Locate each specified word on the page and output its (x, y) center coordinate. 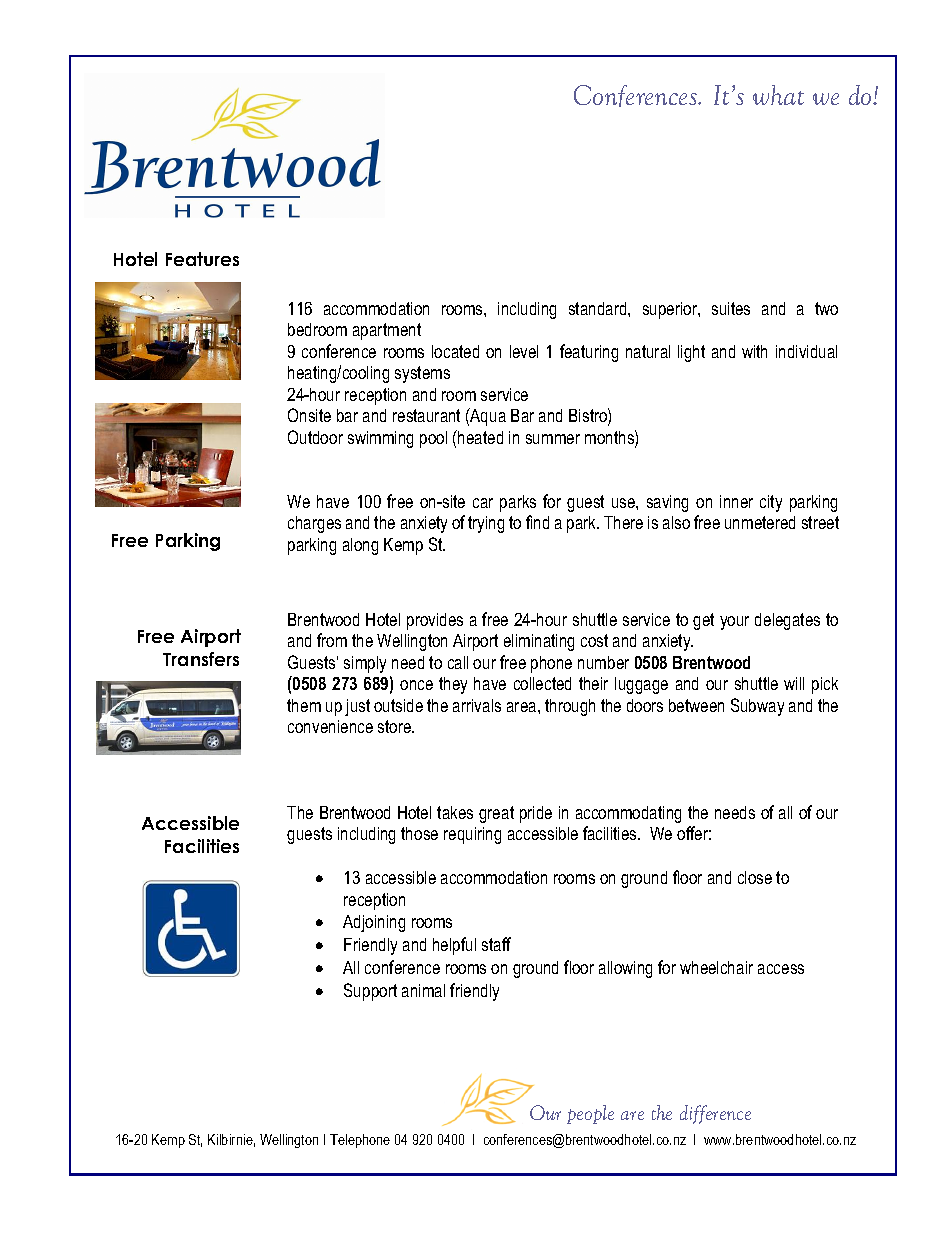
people (590, 1114)
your (734, 623)
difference (715, 1114)
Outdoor (315, 437)
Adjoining (374, 923)
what (778, 95)
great (496, 814)
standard (599, 308)
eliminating (539, 642)
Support (370, 992)
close (755, 877)
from (332, 640)
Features (202, 259)
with (754, 351)
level (524, 351)
